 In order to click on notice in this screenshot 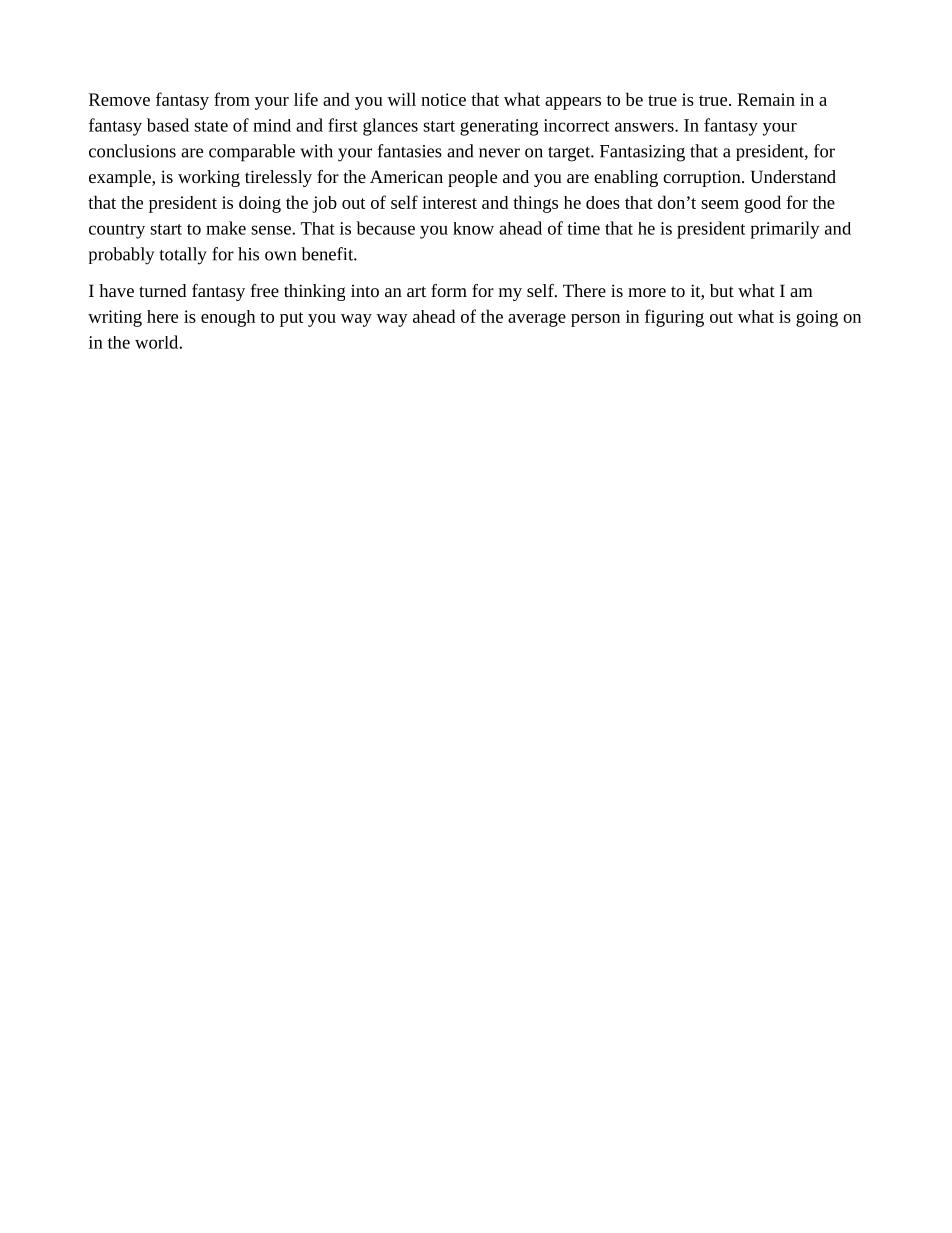, I will do `click(443, 99)`.
